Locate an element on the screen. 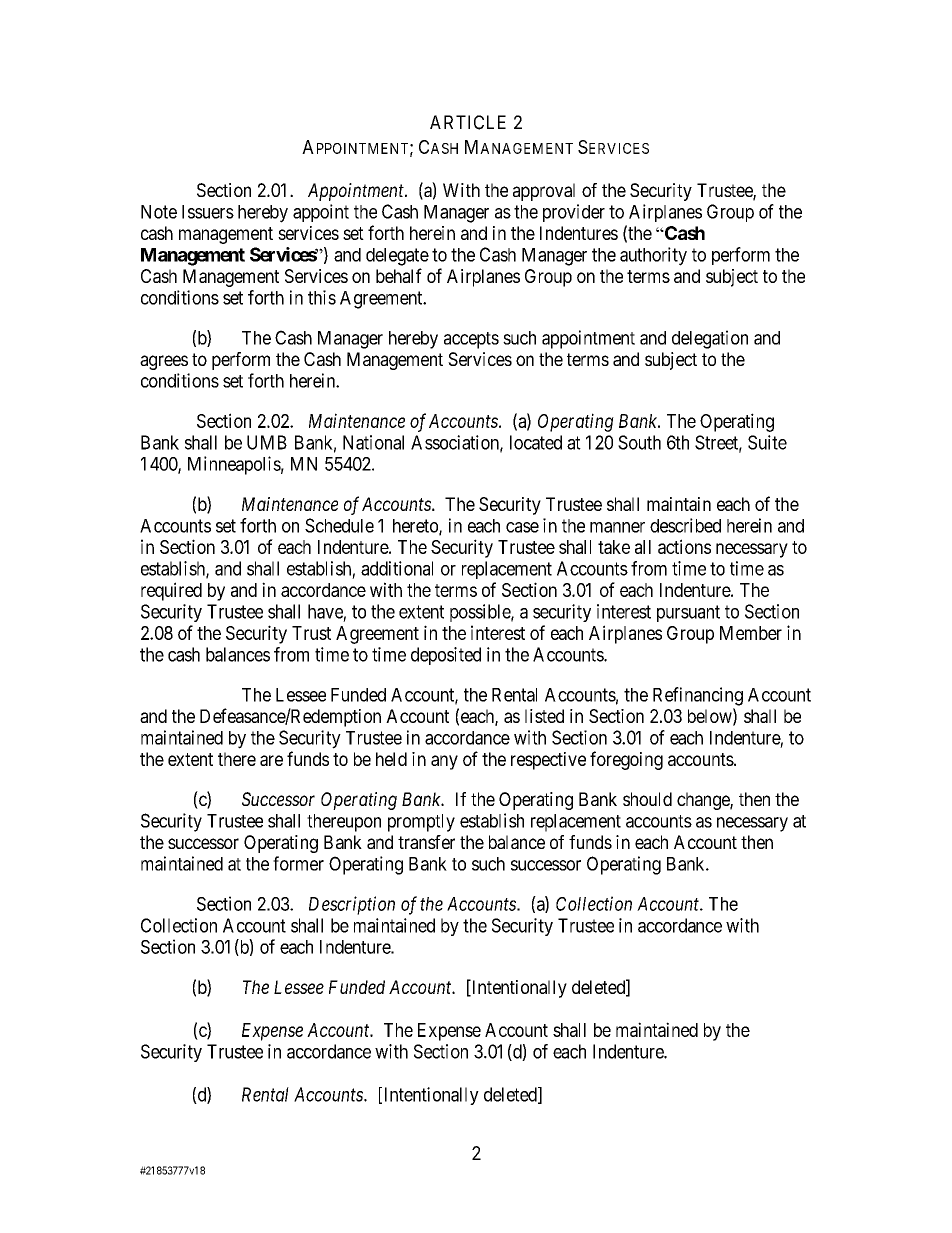 This screenshot has height=1233, width=952. accepts is located at coordinates (471, 340).
